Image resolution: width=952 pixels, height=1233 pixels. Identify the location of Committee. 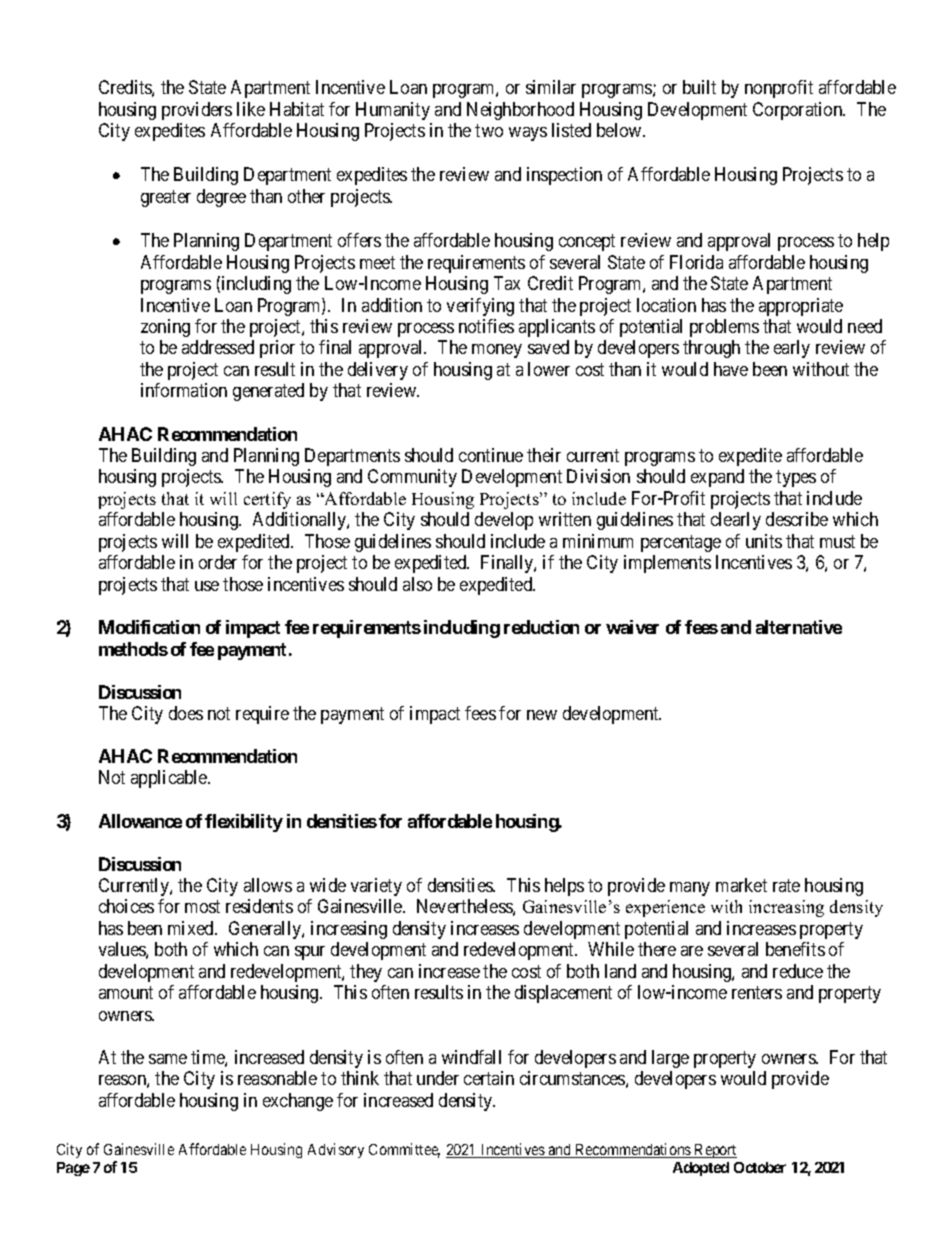
(404, 1150).
